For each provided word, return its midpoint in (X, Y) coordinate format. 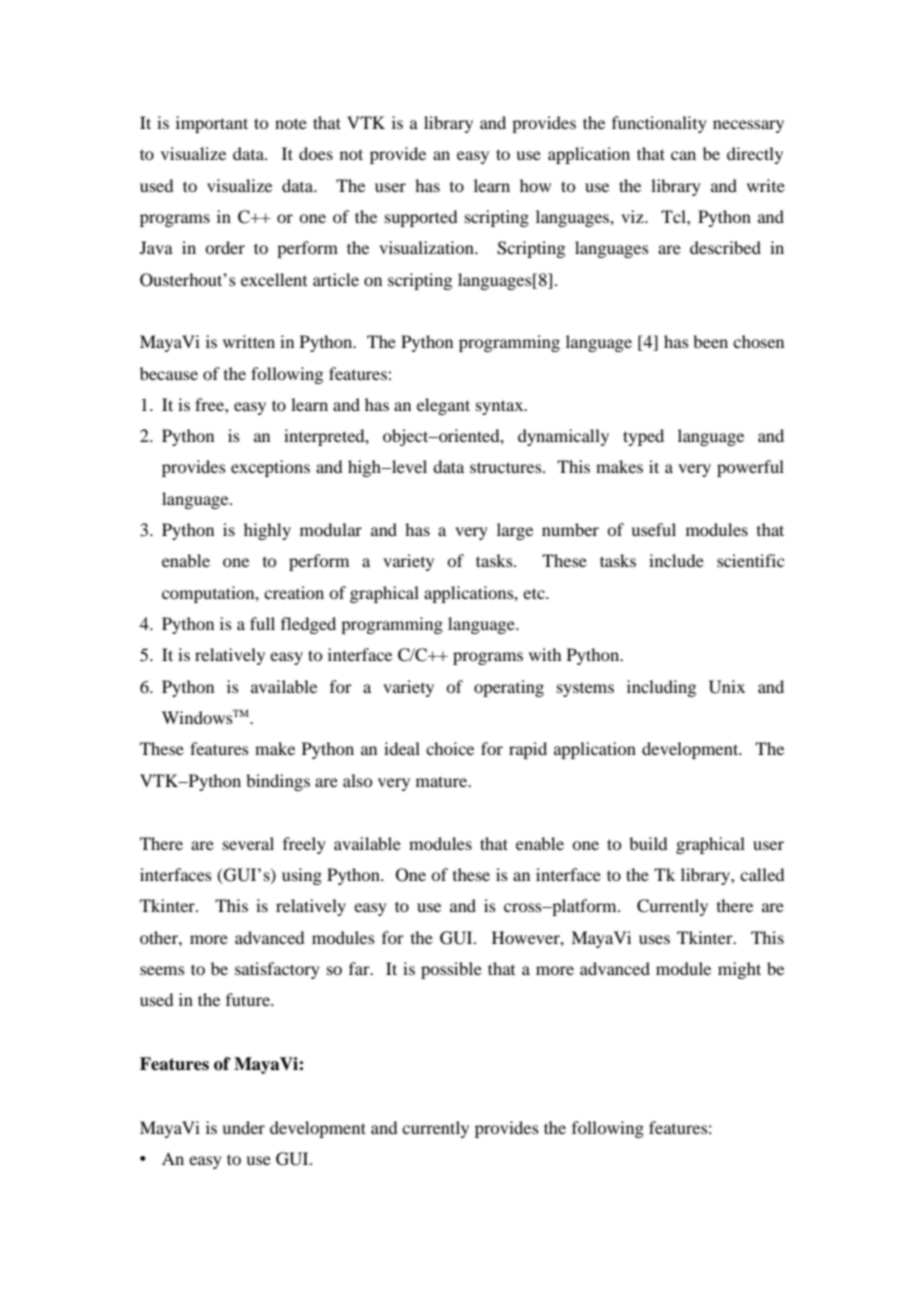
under (243, 1127)
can (683, 155)
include (676, 560)
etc (535, 593)
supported (421, 218)
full (262, 623)
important (212, 124)
